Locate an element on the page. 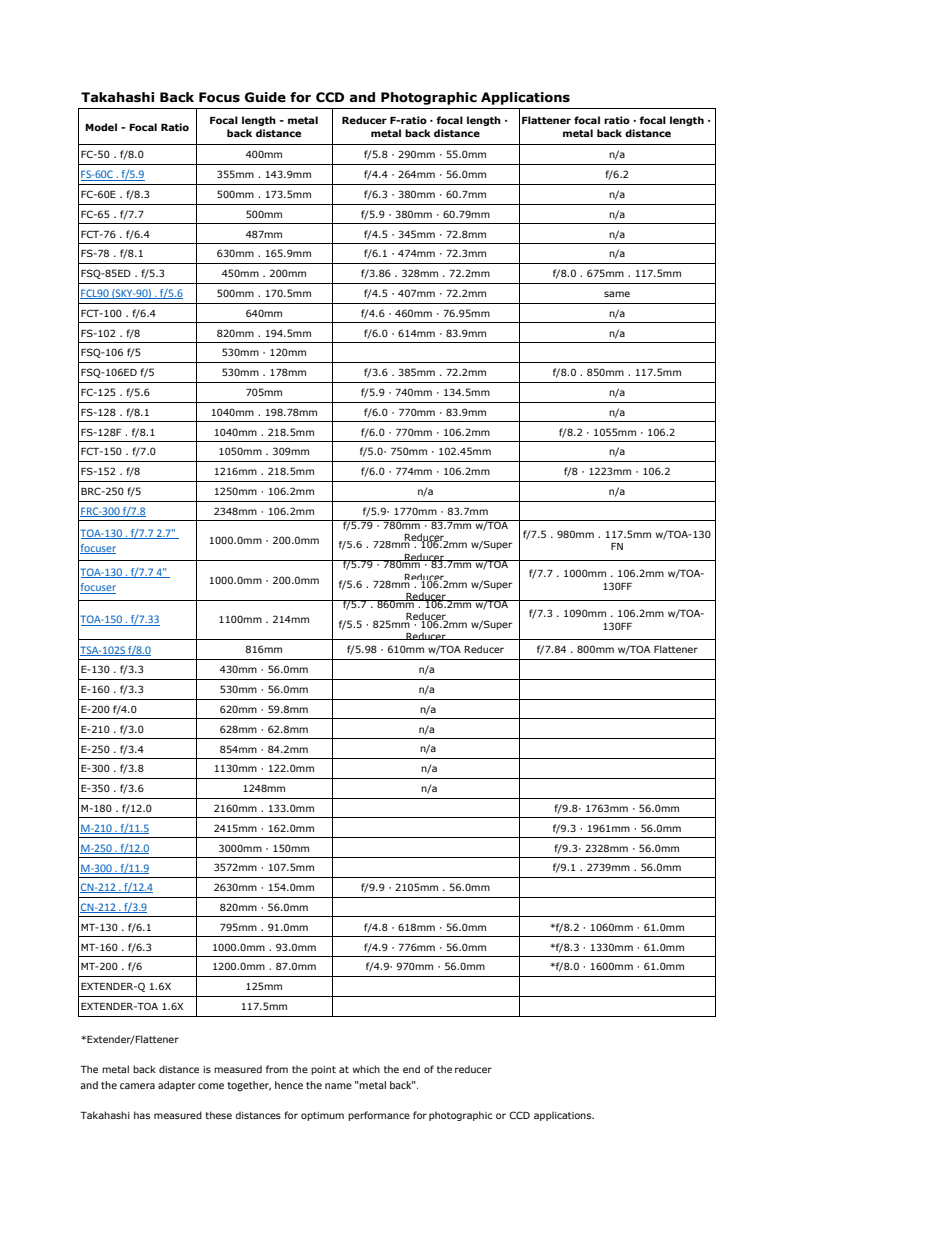  come is located at coordinates (211, 1086).
